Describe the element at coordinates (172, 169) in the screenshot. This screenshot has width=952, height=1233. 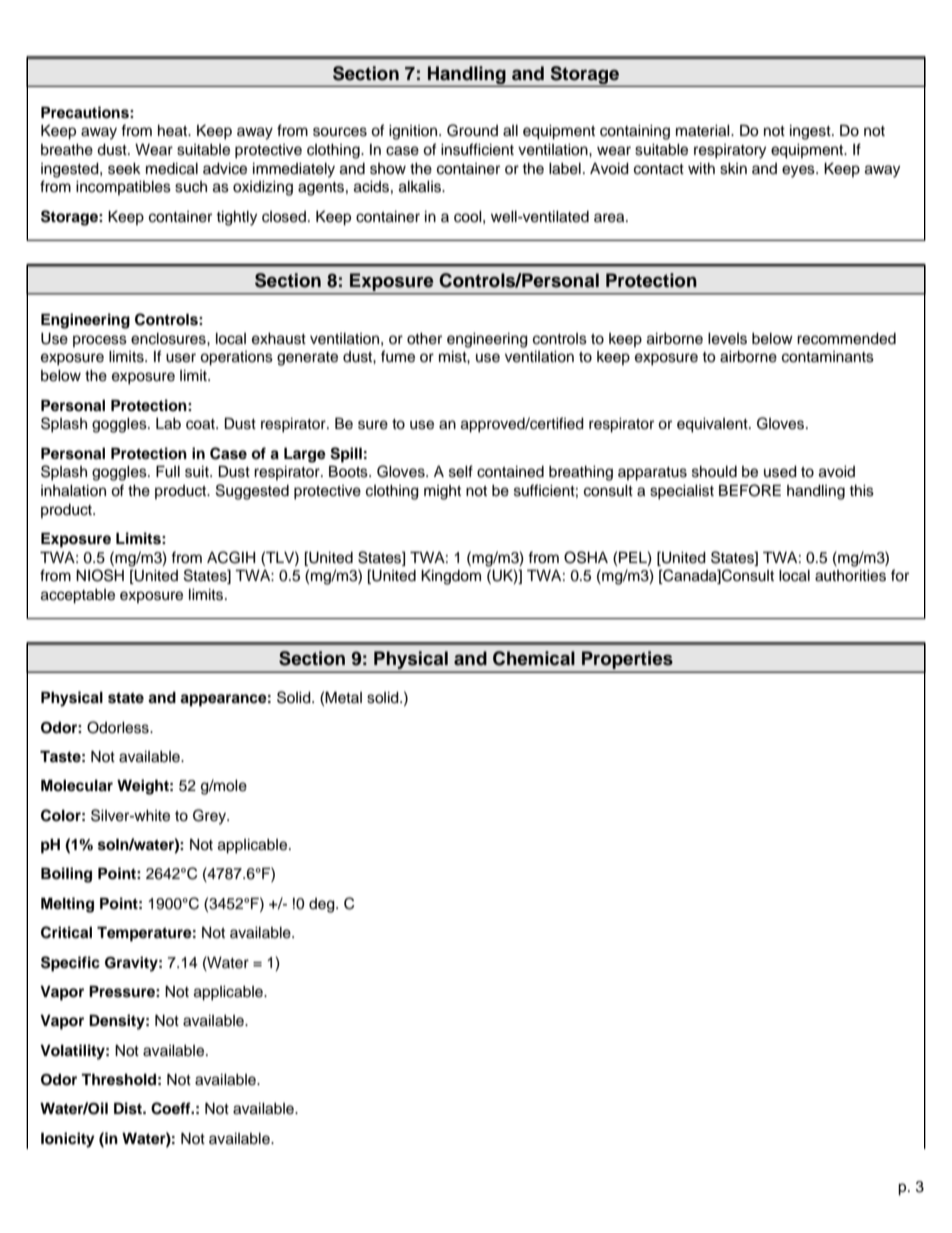
I see `medical` at that location.
